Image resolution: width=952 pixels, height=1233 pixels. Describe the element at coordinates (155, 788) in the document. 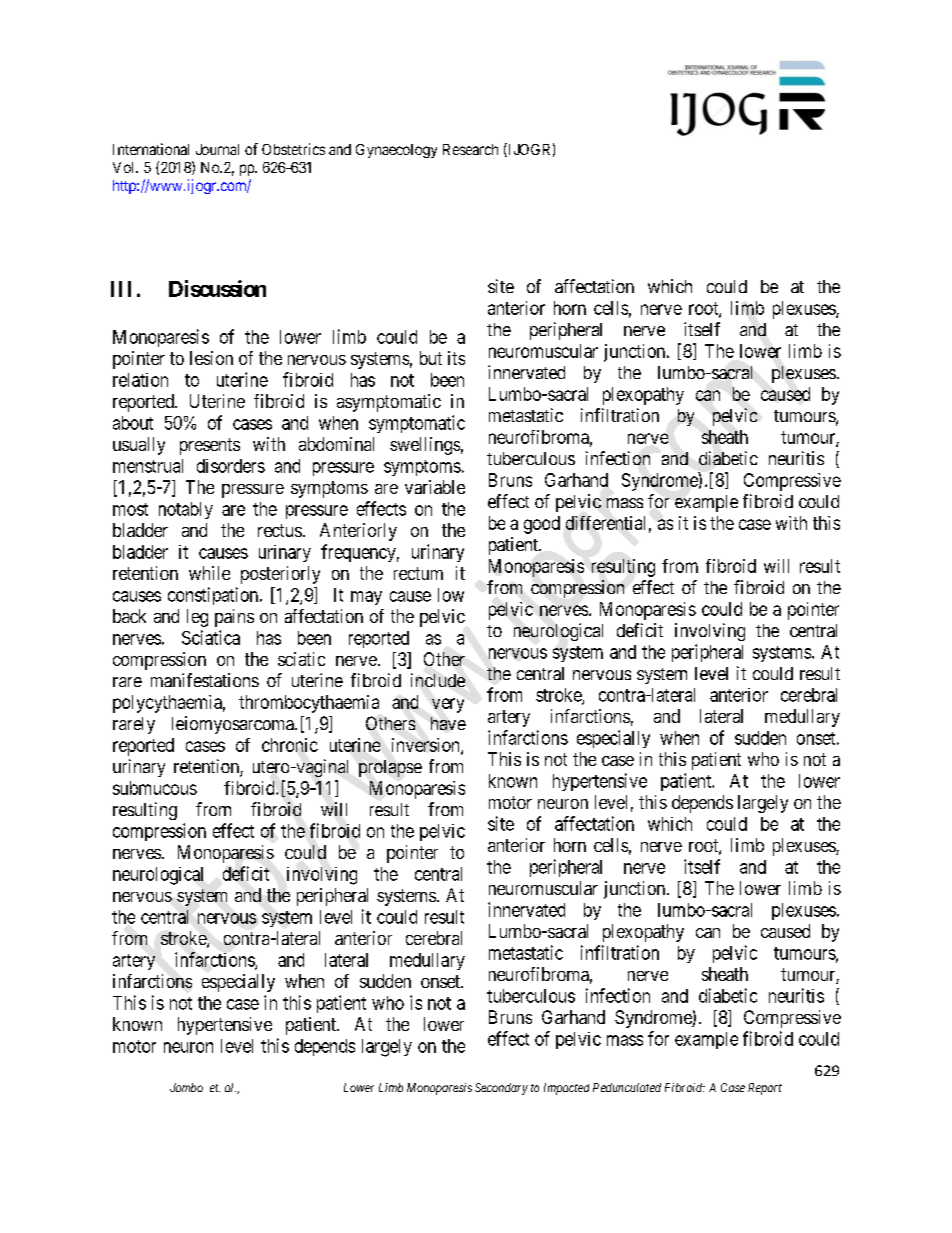

I see `submucous` at that location.
